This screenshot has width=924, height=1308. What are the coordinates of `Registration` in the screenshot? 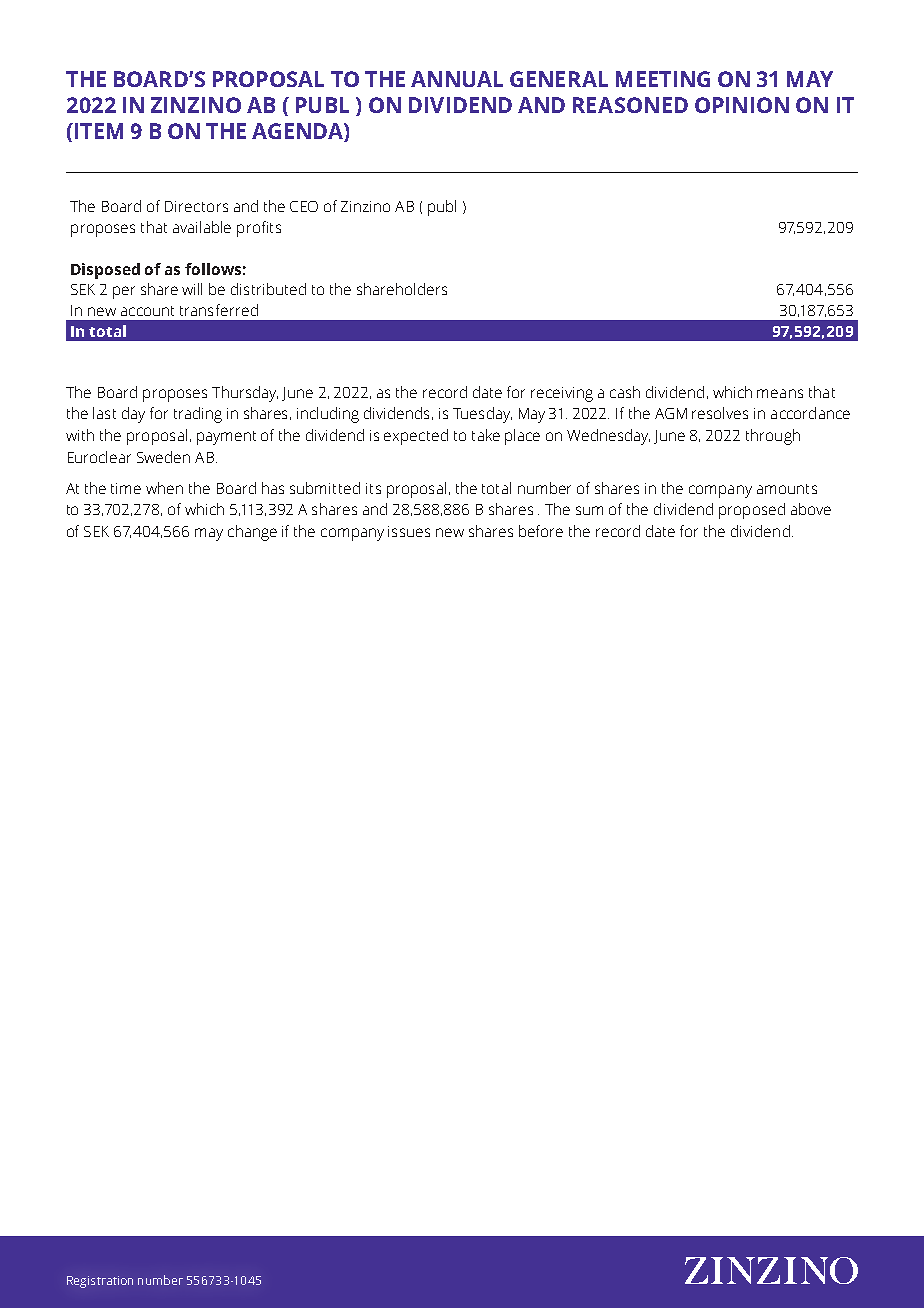 It's located at (100, 1282).
